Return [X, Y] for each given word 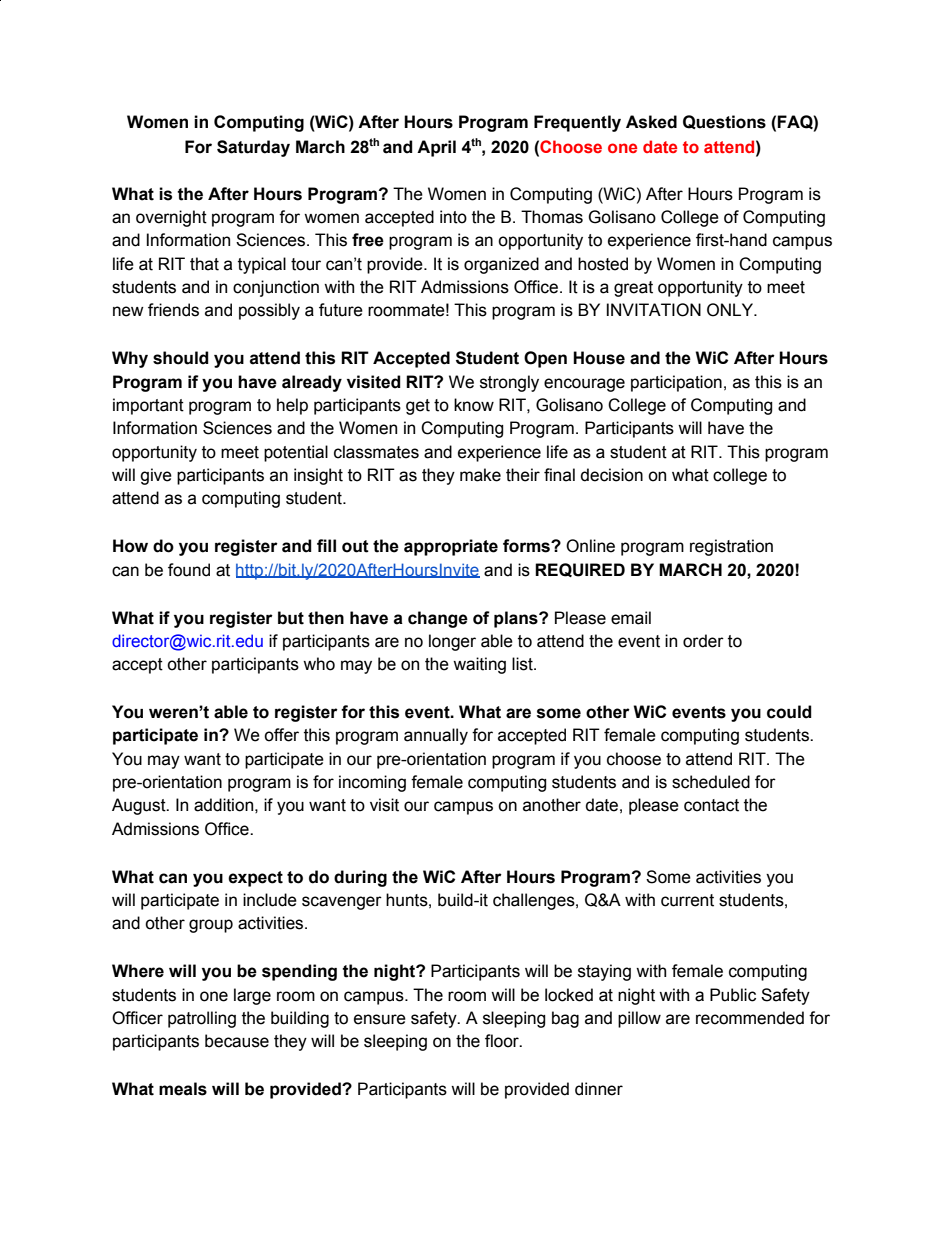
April [436, 148]
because [237, 1041]
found [189, 570]
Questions [724, 122]
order [703, 641]
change [438, 619]
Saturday [253, 148]
